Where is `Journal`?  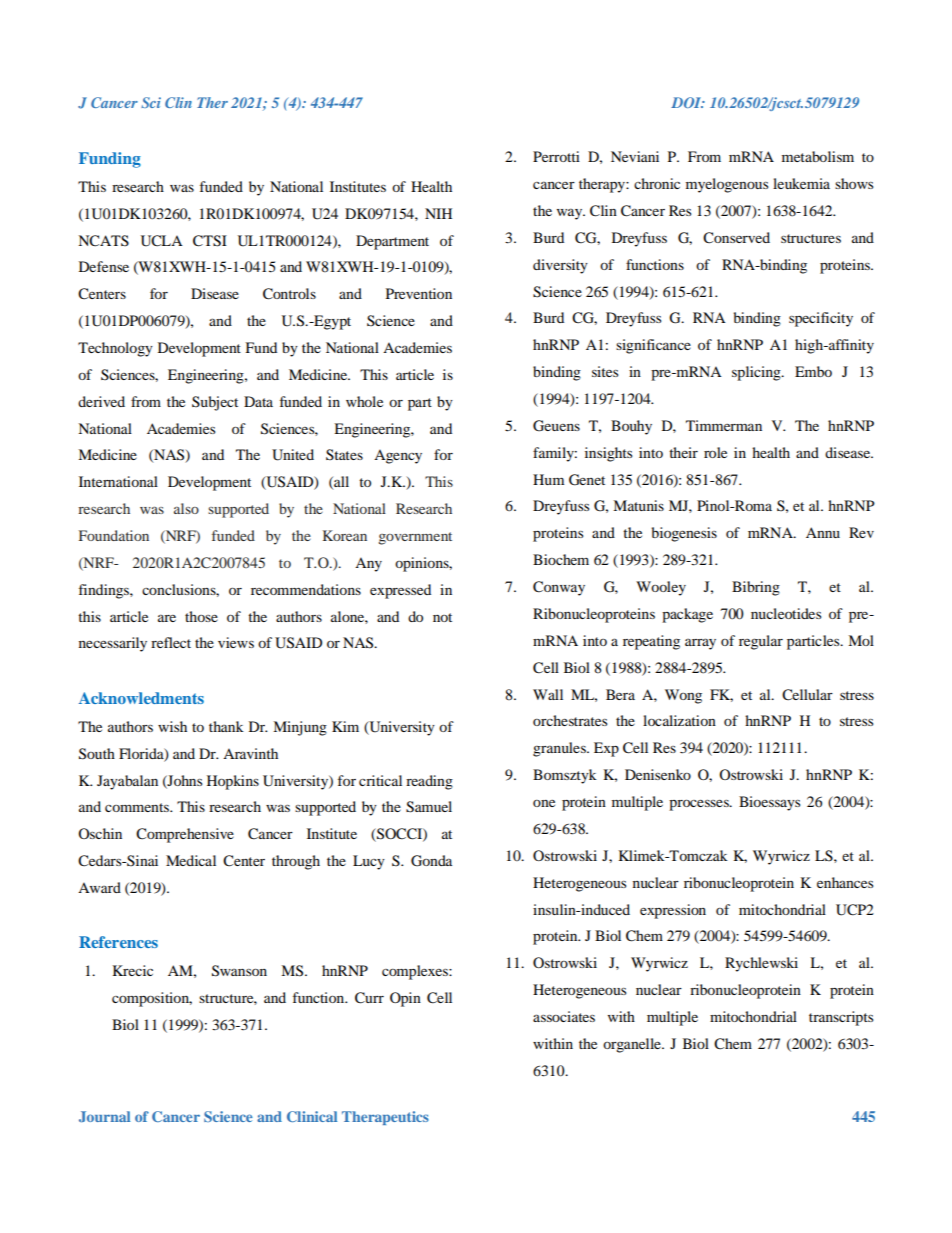 Journal is located at coordinates (104, 1116).
